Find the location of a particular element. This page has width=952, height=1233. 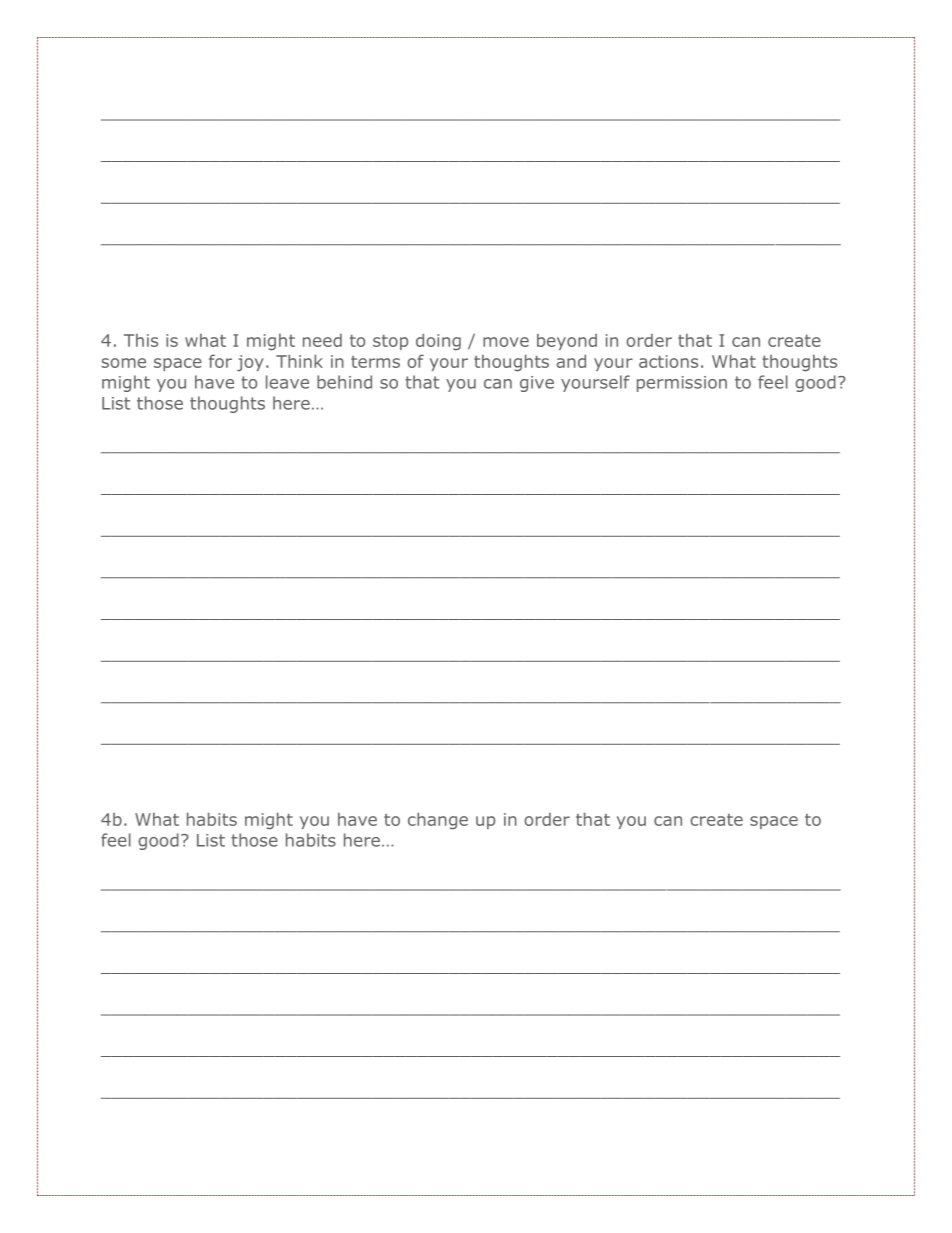

permission is located at coordinates (682, 384).
